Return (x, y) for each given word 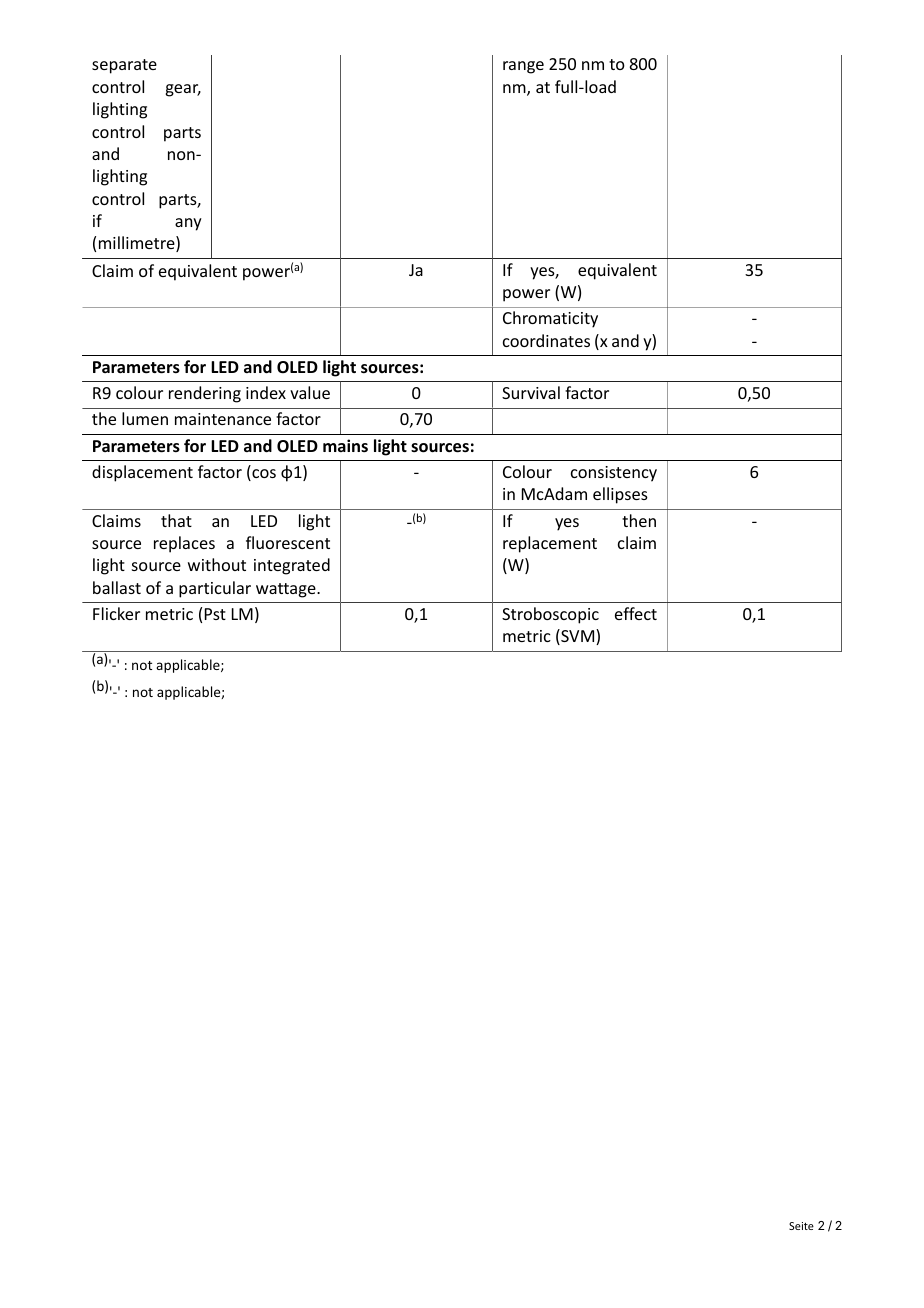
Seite (801, 1226)
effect (636, 613)
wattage (287, 590)
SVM (578, 637)
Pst (215, 614)
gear (183, 90)
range (523, 67)
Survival (531, 392)
